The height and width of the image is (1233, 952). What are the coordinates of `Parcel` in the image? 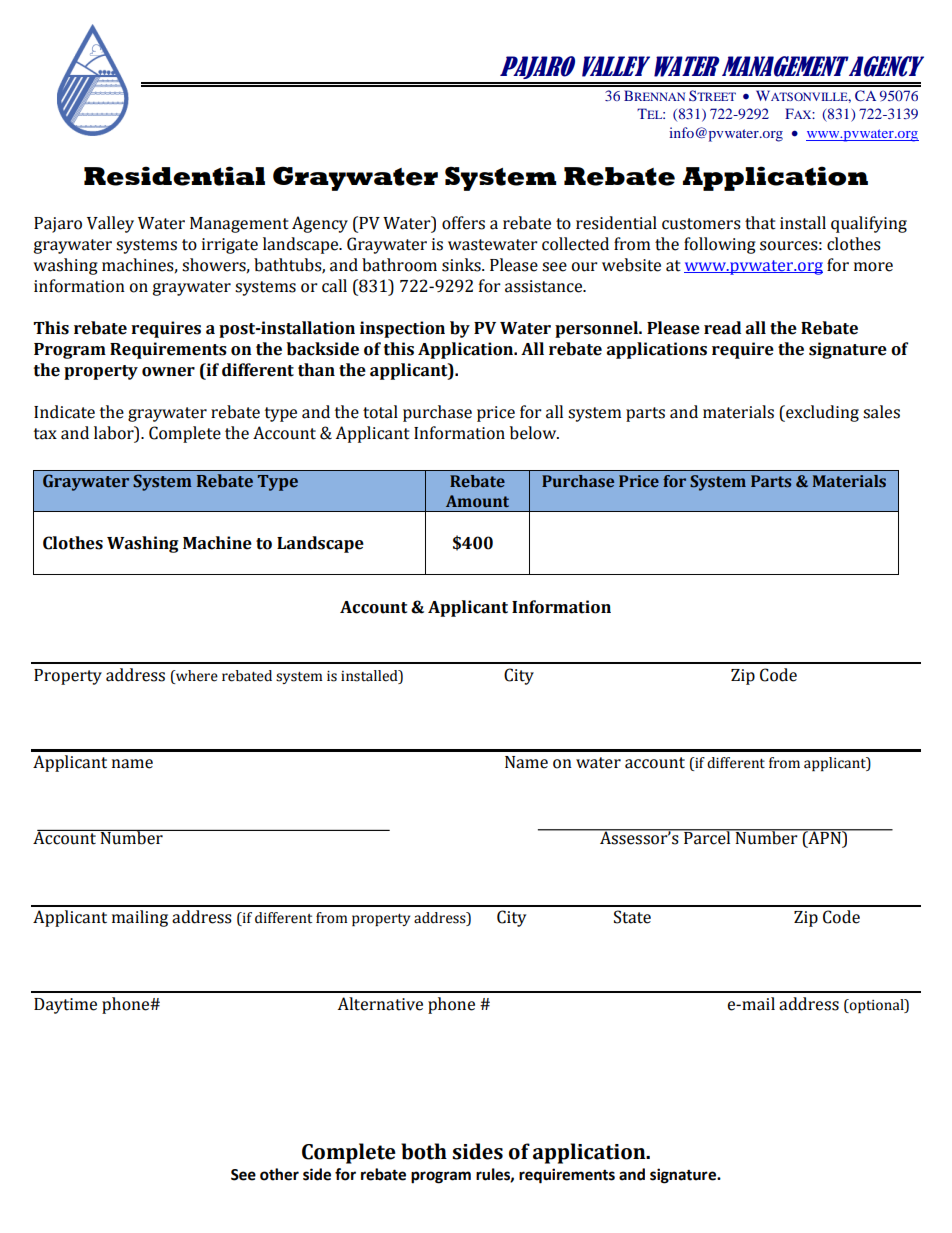 It's located at (707, 837).
